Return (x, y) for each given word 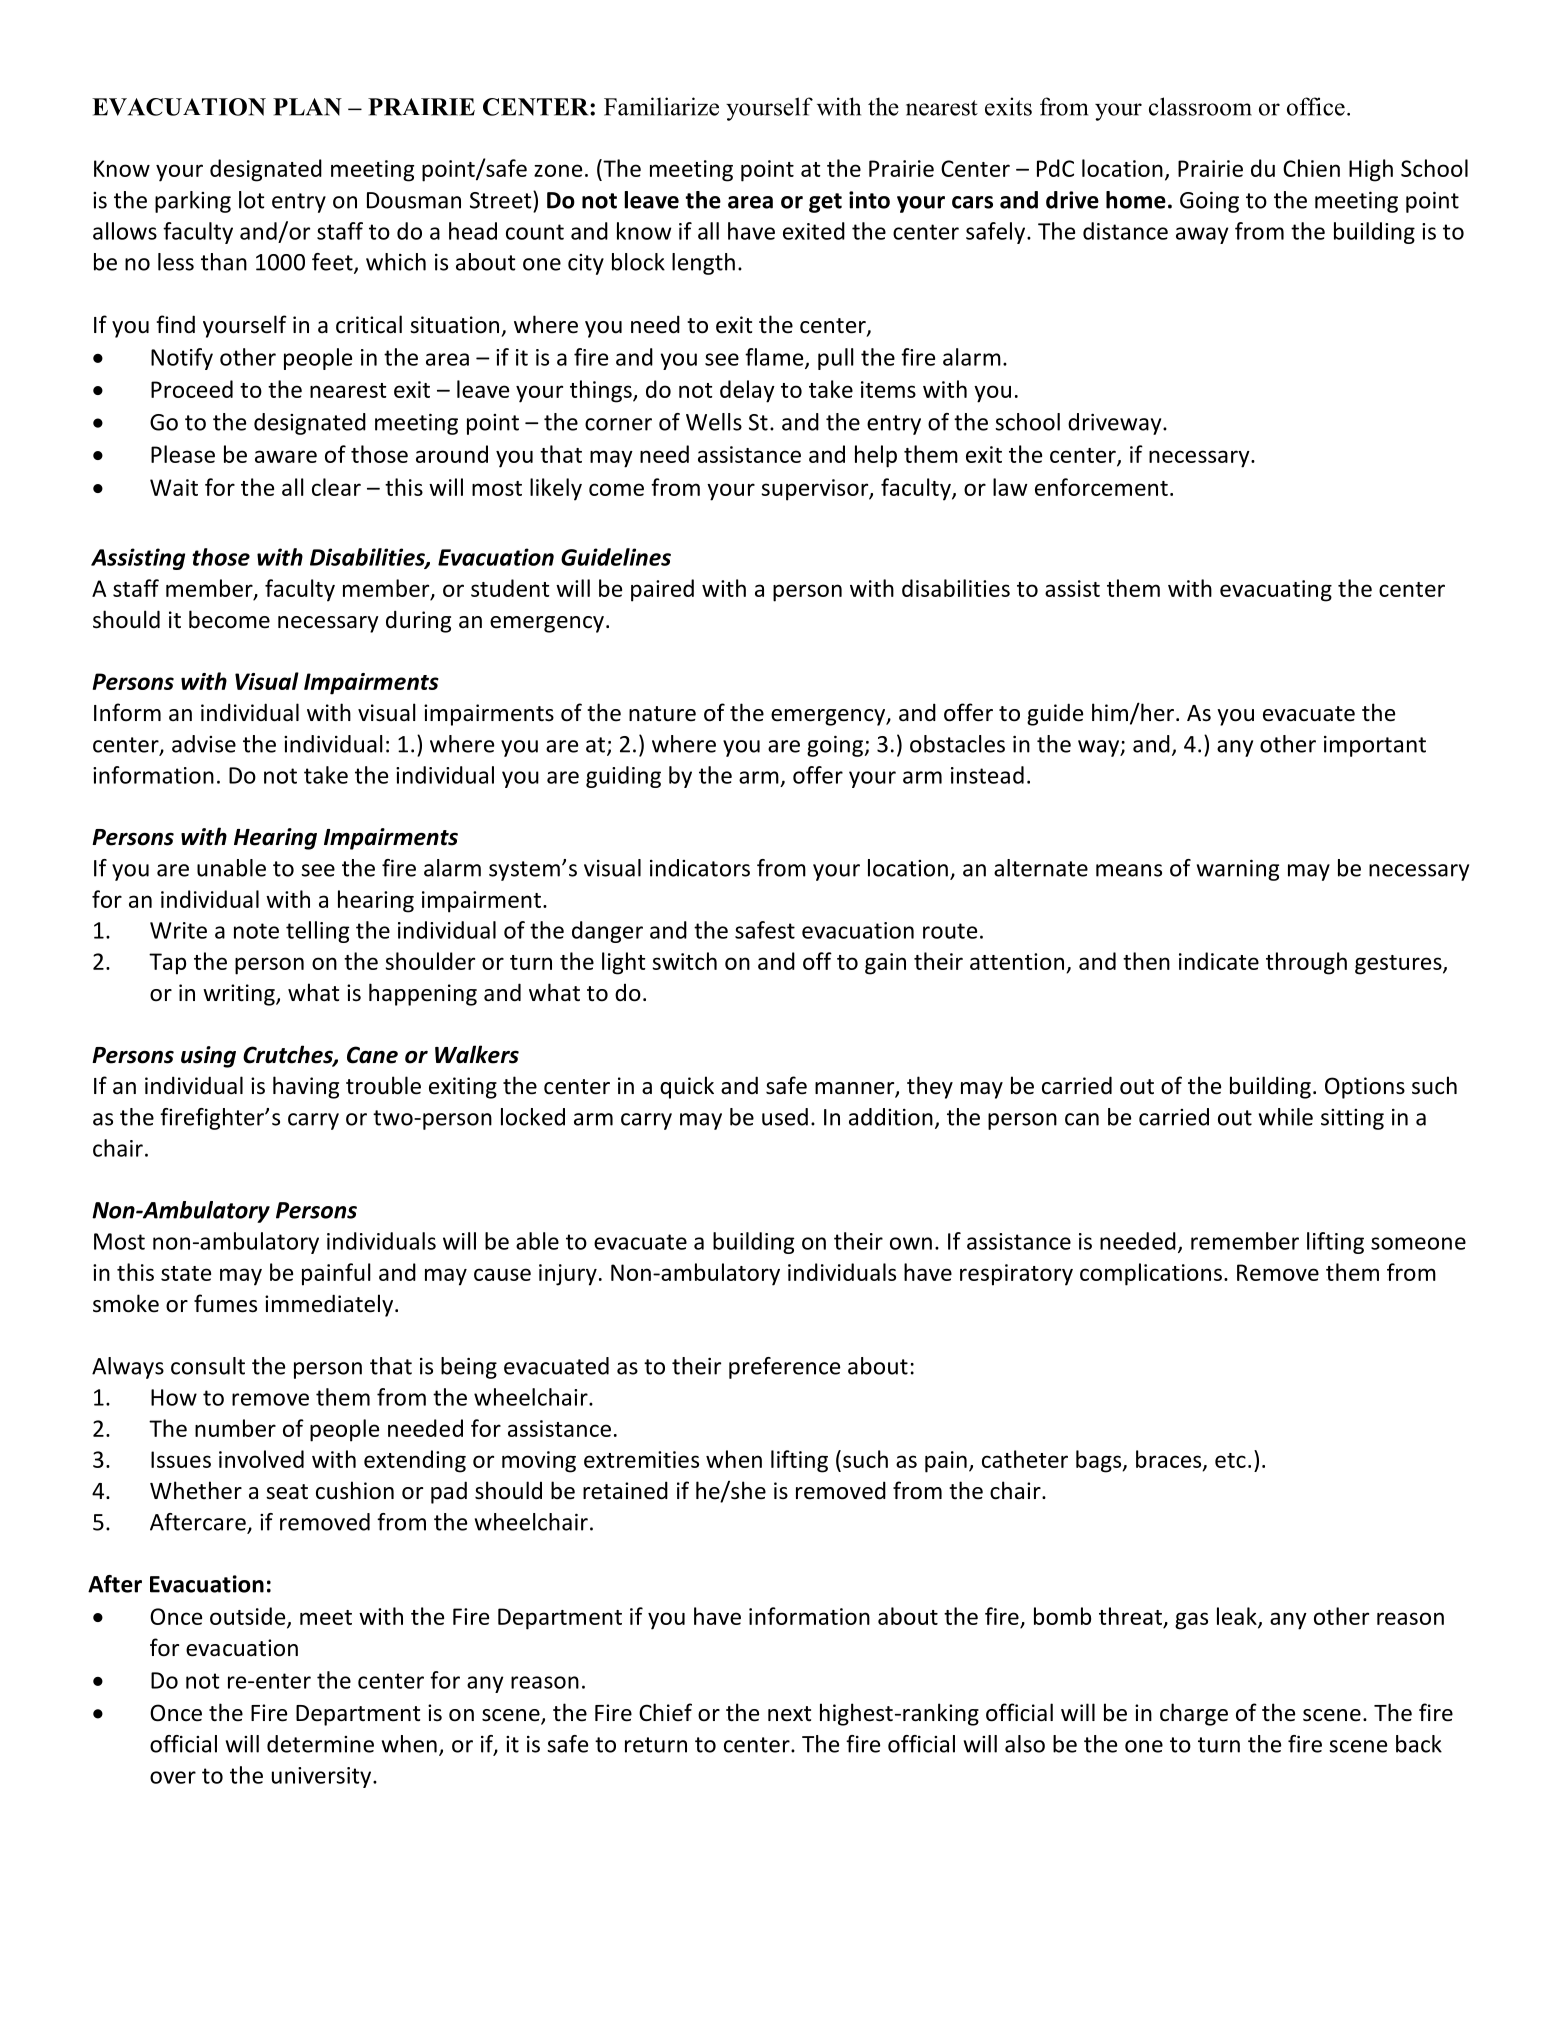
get (825, 203)
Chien (1311, 168)
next (789, 1714)
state (186, 1273)
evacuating (1276, 591)
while (1286, 1117)
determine (320, 1744)
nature (662, 714)
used (785, 1117)
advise (204, 744)
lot (251, 200)
